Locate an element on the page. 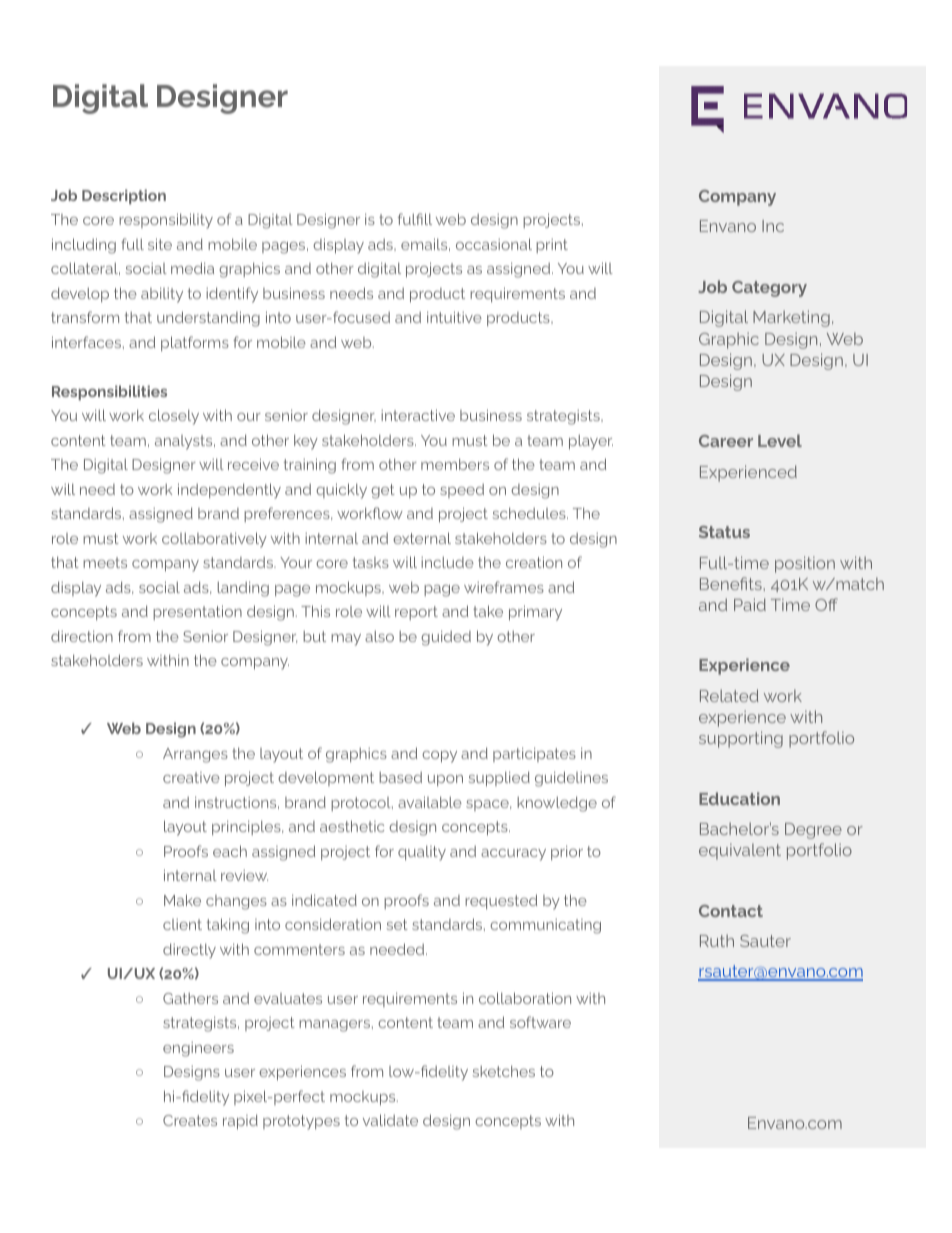 The height and width of the page is (1233, 952). validate is located at coordinates (390, 1120).
